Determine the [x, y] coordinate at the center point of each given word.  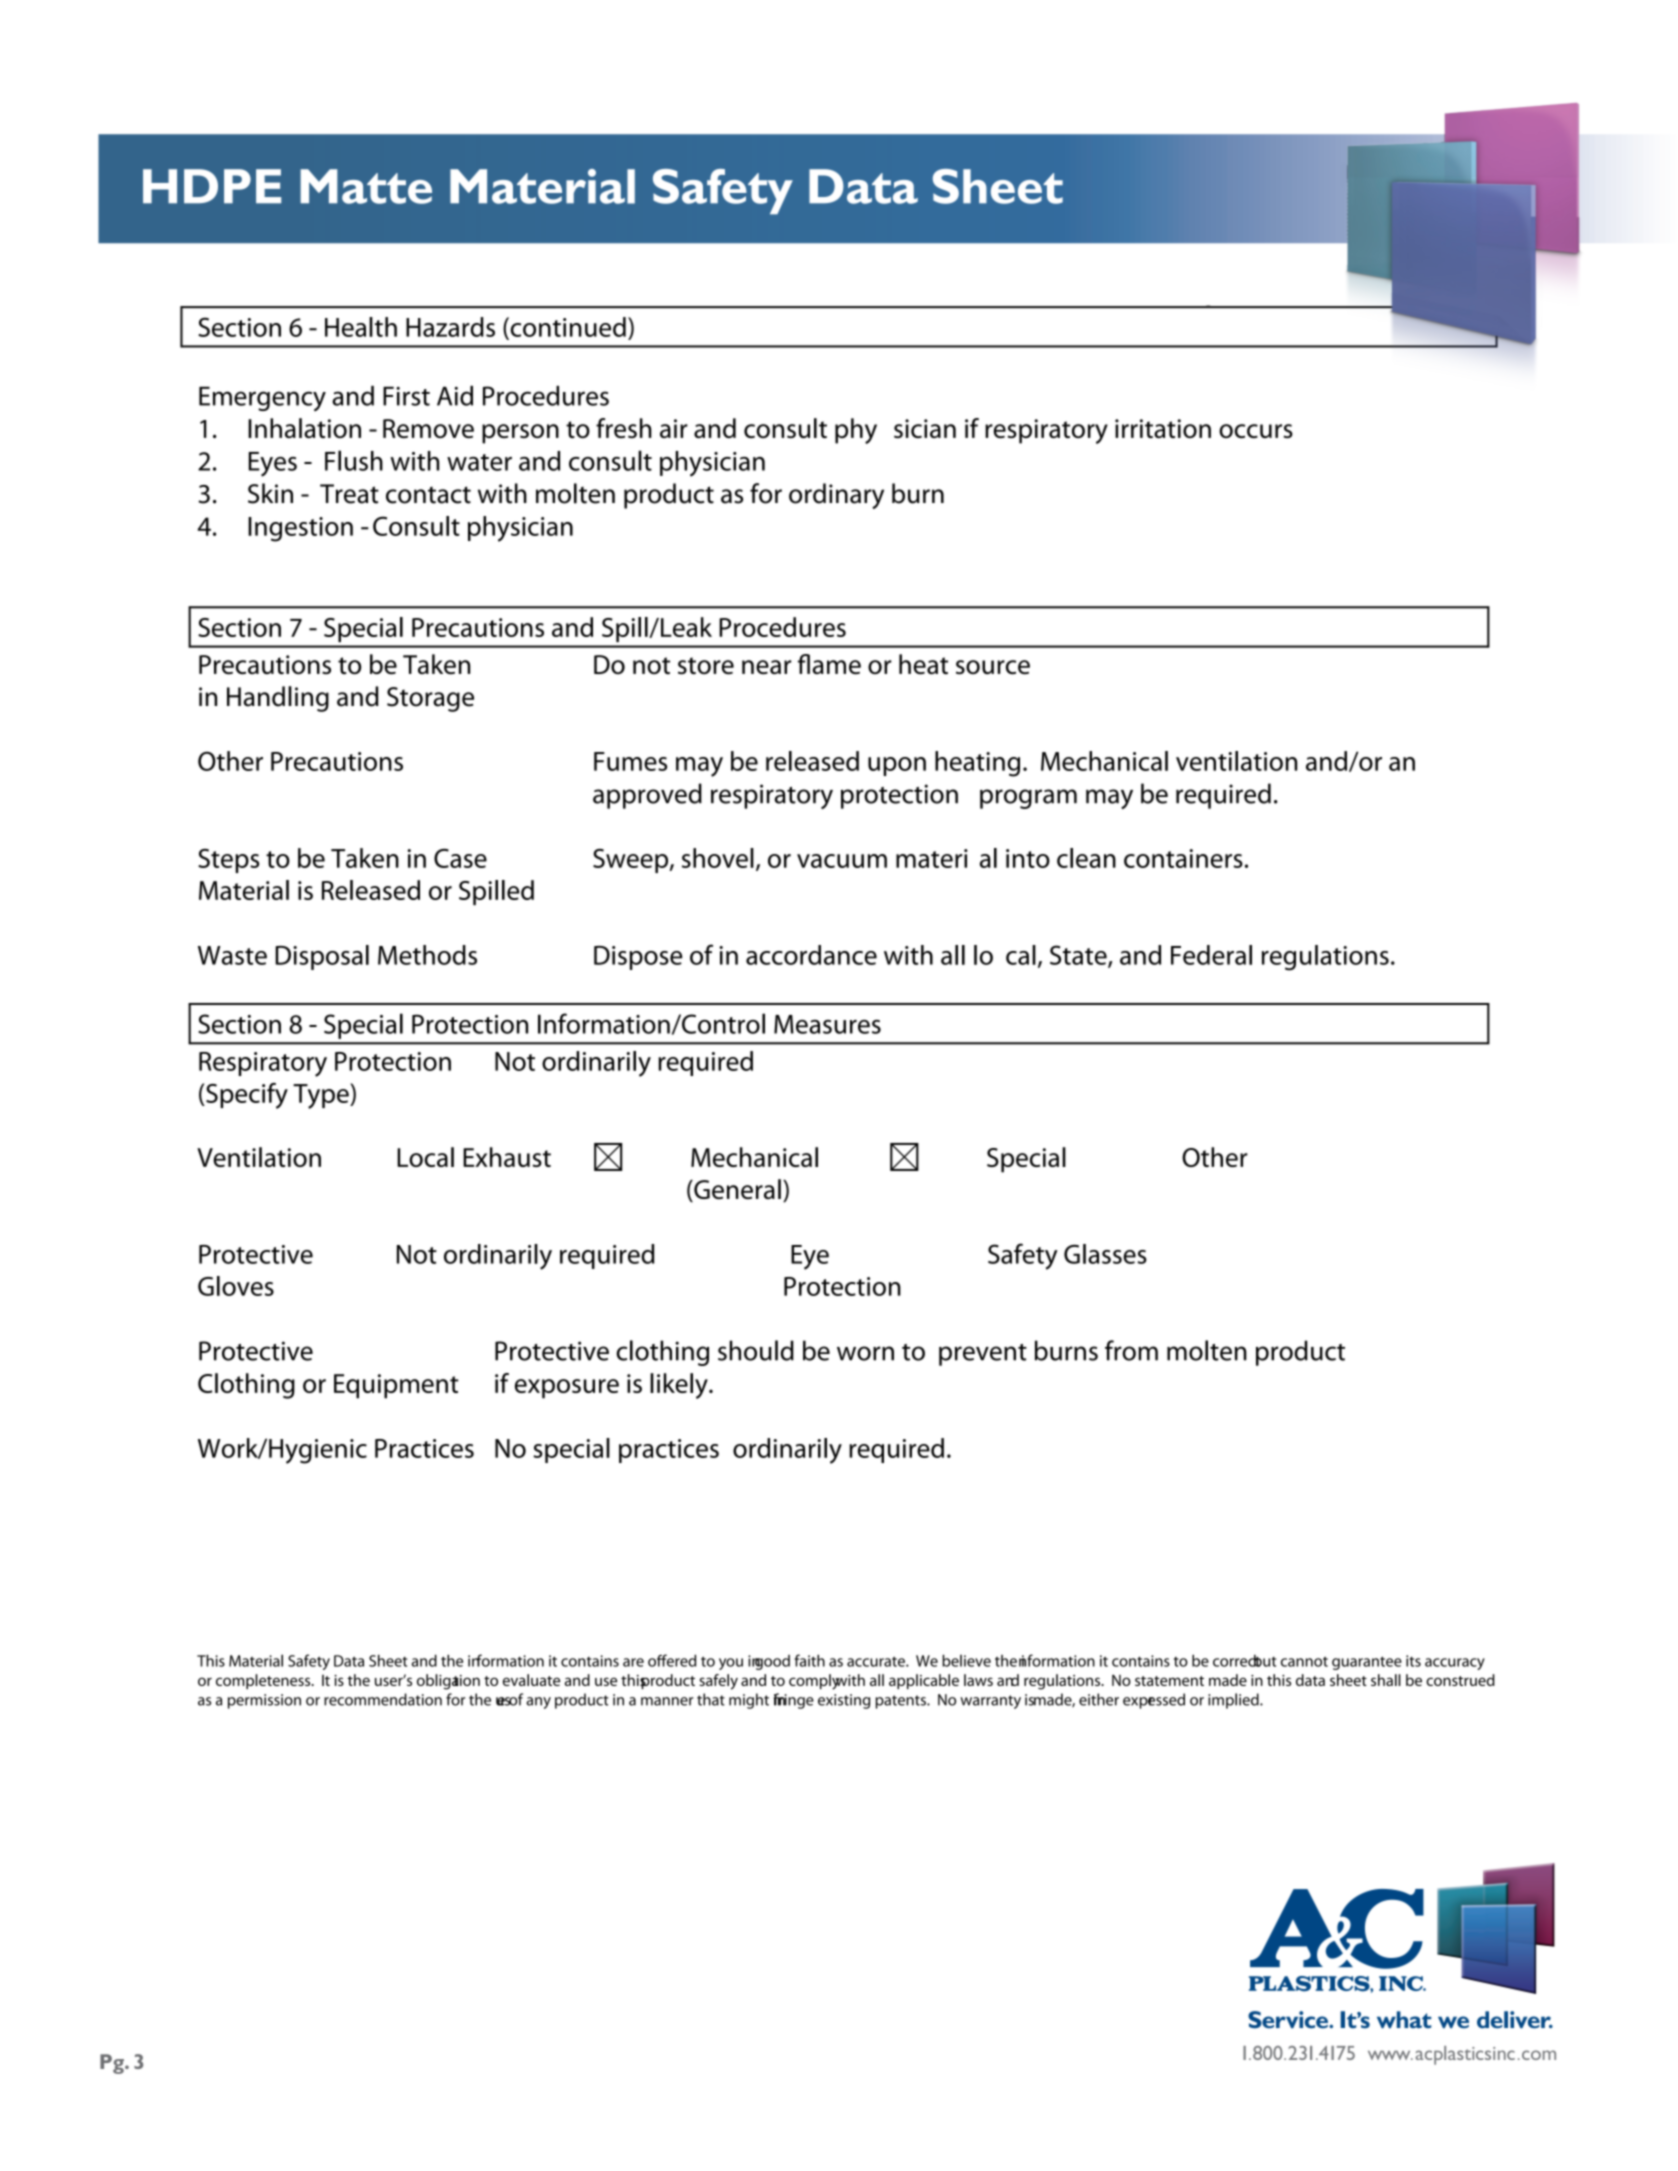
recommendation [383, 1699]
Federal [1211, 955]
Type [322, 1096]
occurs [1256, 431]
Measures [827, 1024]
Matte [366, 186]
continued [567, 328]
